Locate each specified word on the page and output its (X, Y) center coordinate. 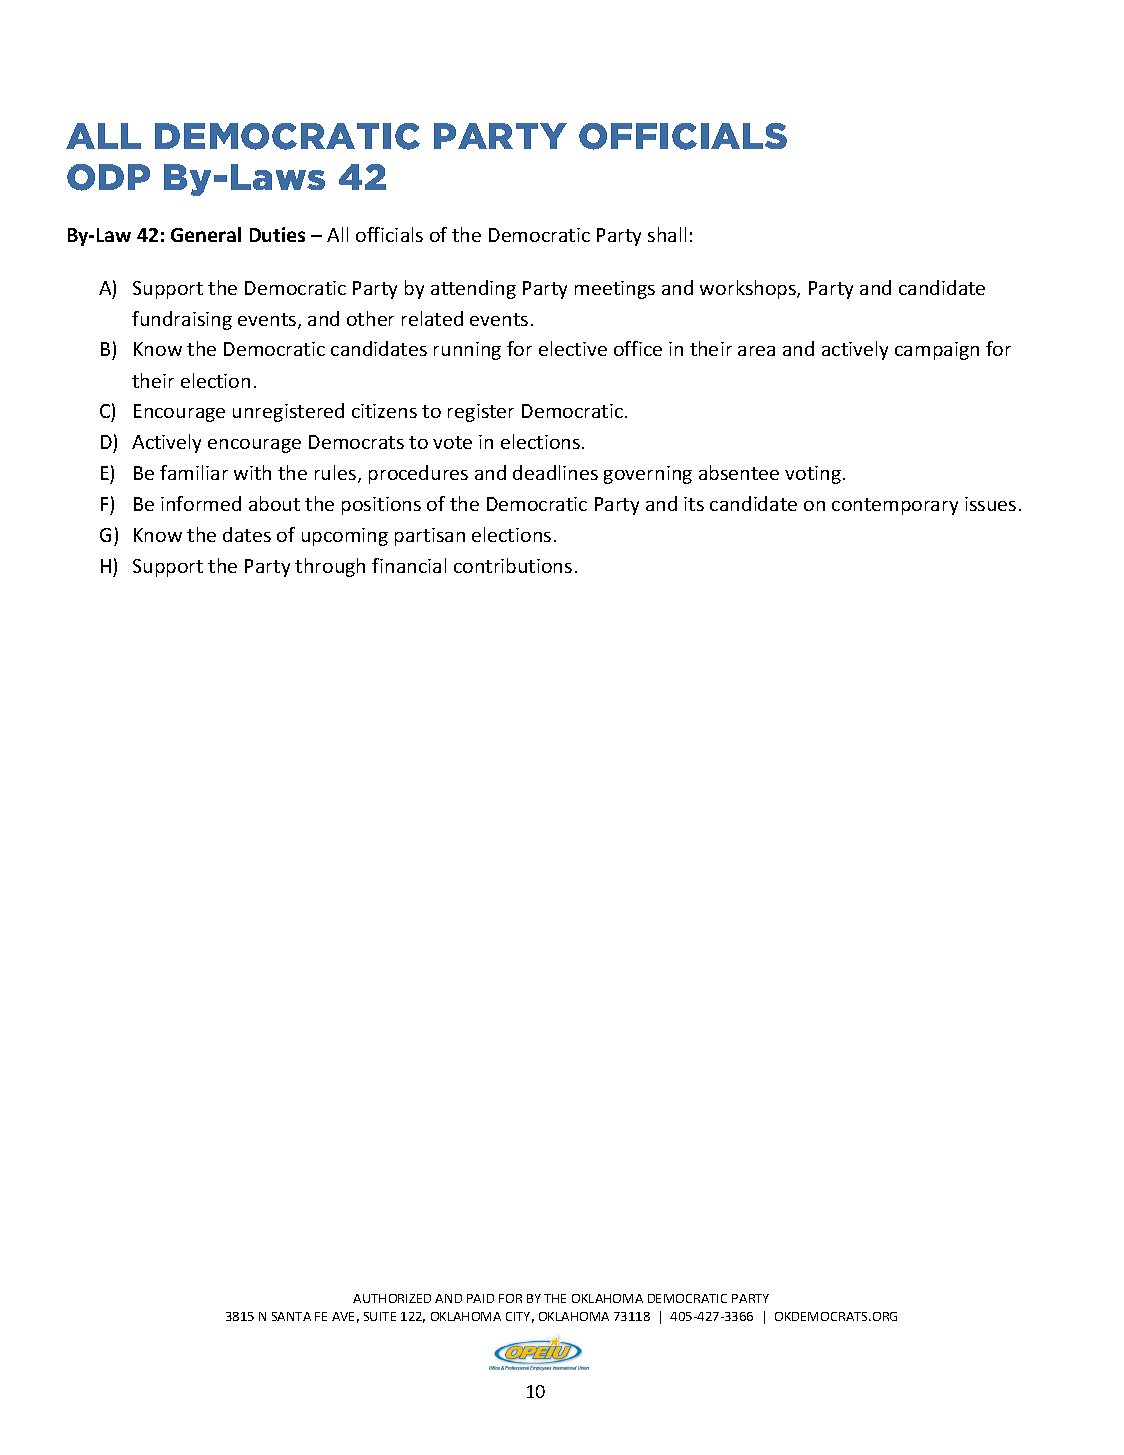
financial (409, 565)
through (330, 567)
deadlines (555, 472)
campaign (937, 351)
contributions (513, 565)
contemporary (895, 506)
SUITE (380, 1316)
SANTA (291, 1316)
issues (990, 504)
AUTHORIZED (392, 1298)
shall (667, 234)
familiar (194, 472)
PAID (480, 1298)
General (206, 234)
